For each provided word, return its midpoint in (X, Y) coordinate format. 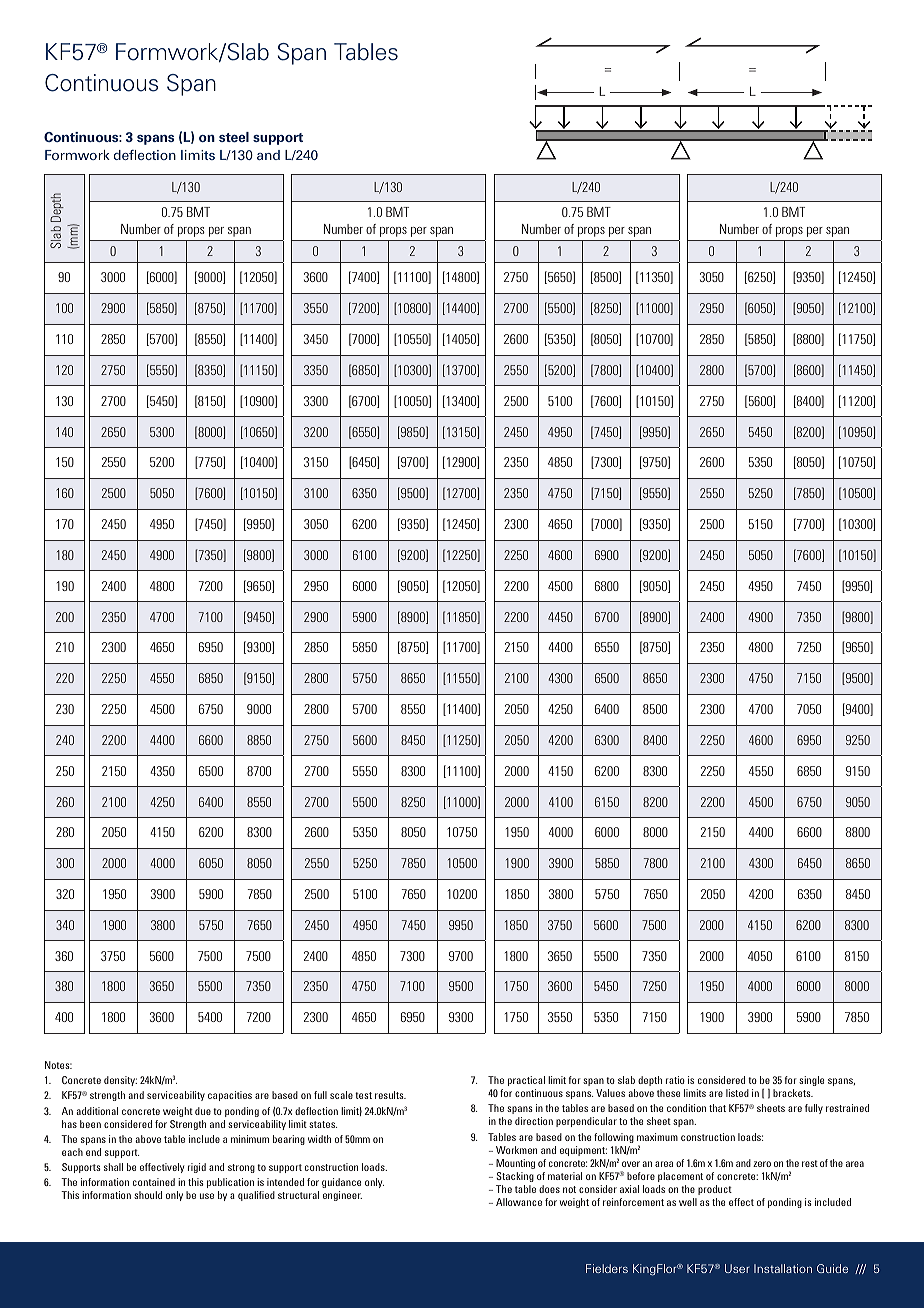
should (148, 1195)
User (737, 1268)
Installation (783, 1268)
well (688, 1202)
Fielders (607, 1268)
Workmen (516, 1150)
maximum (657, 1137)
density (120, 1081)
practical (526, 1081)
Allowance (519, 1202)
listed (737, 1093)
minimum (250, 1139)
